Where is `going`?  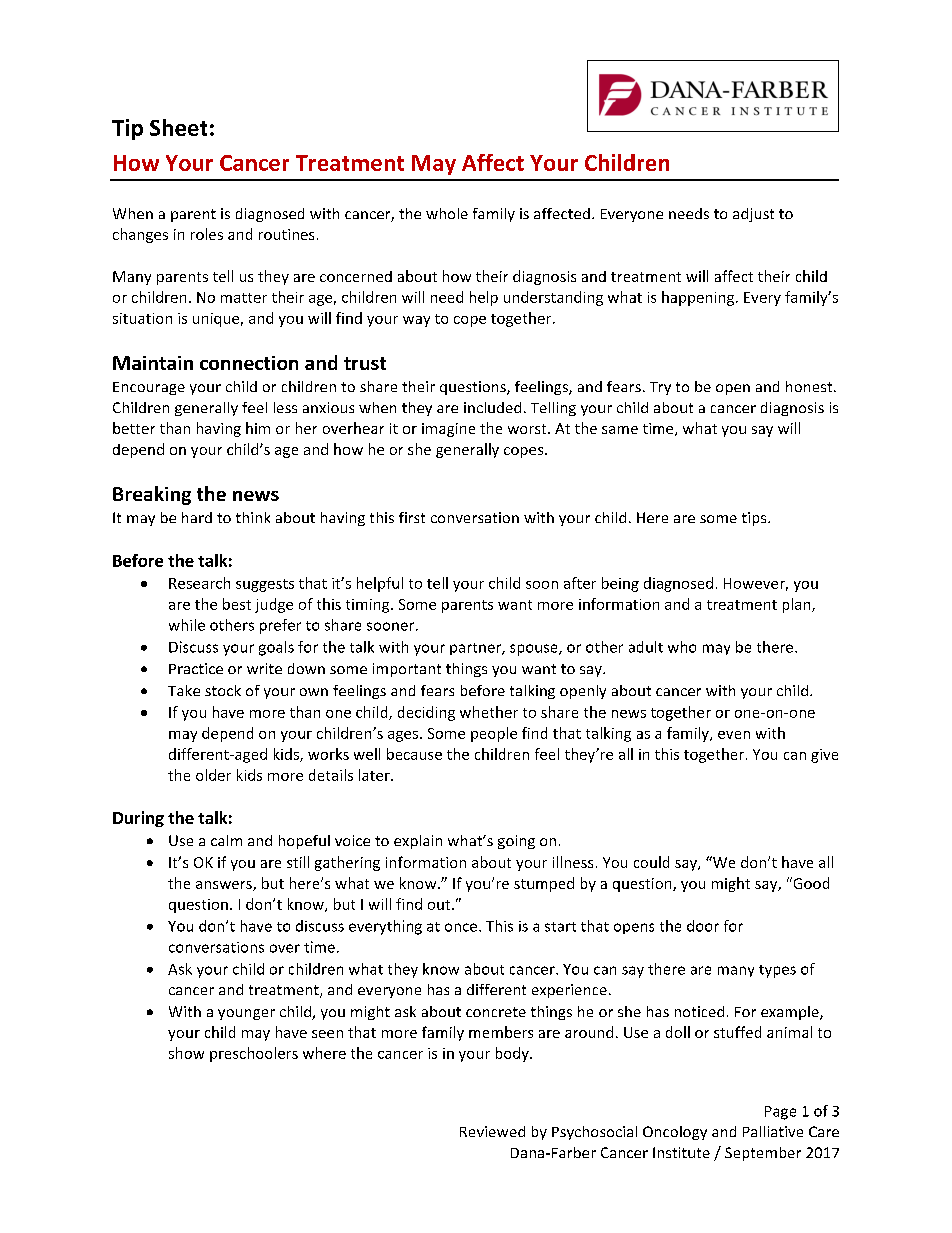
going is located at coordinates (516, 842).
